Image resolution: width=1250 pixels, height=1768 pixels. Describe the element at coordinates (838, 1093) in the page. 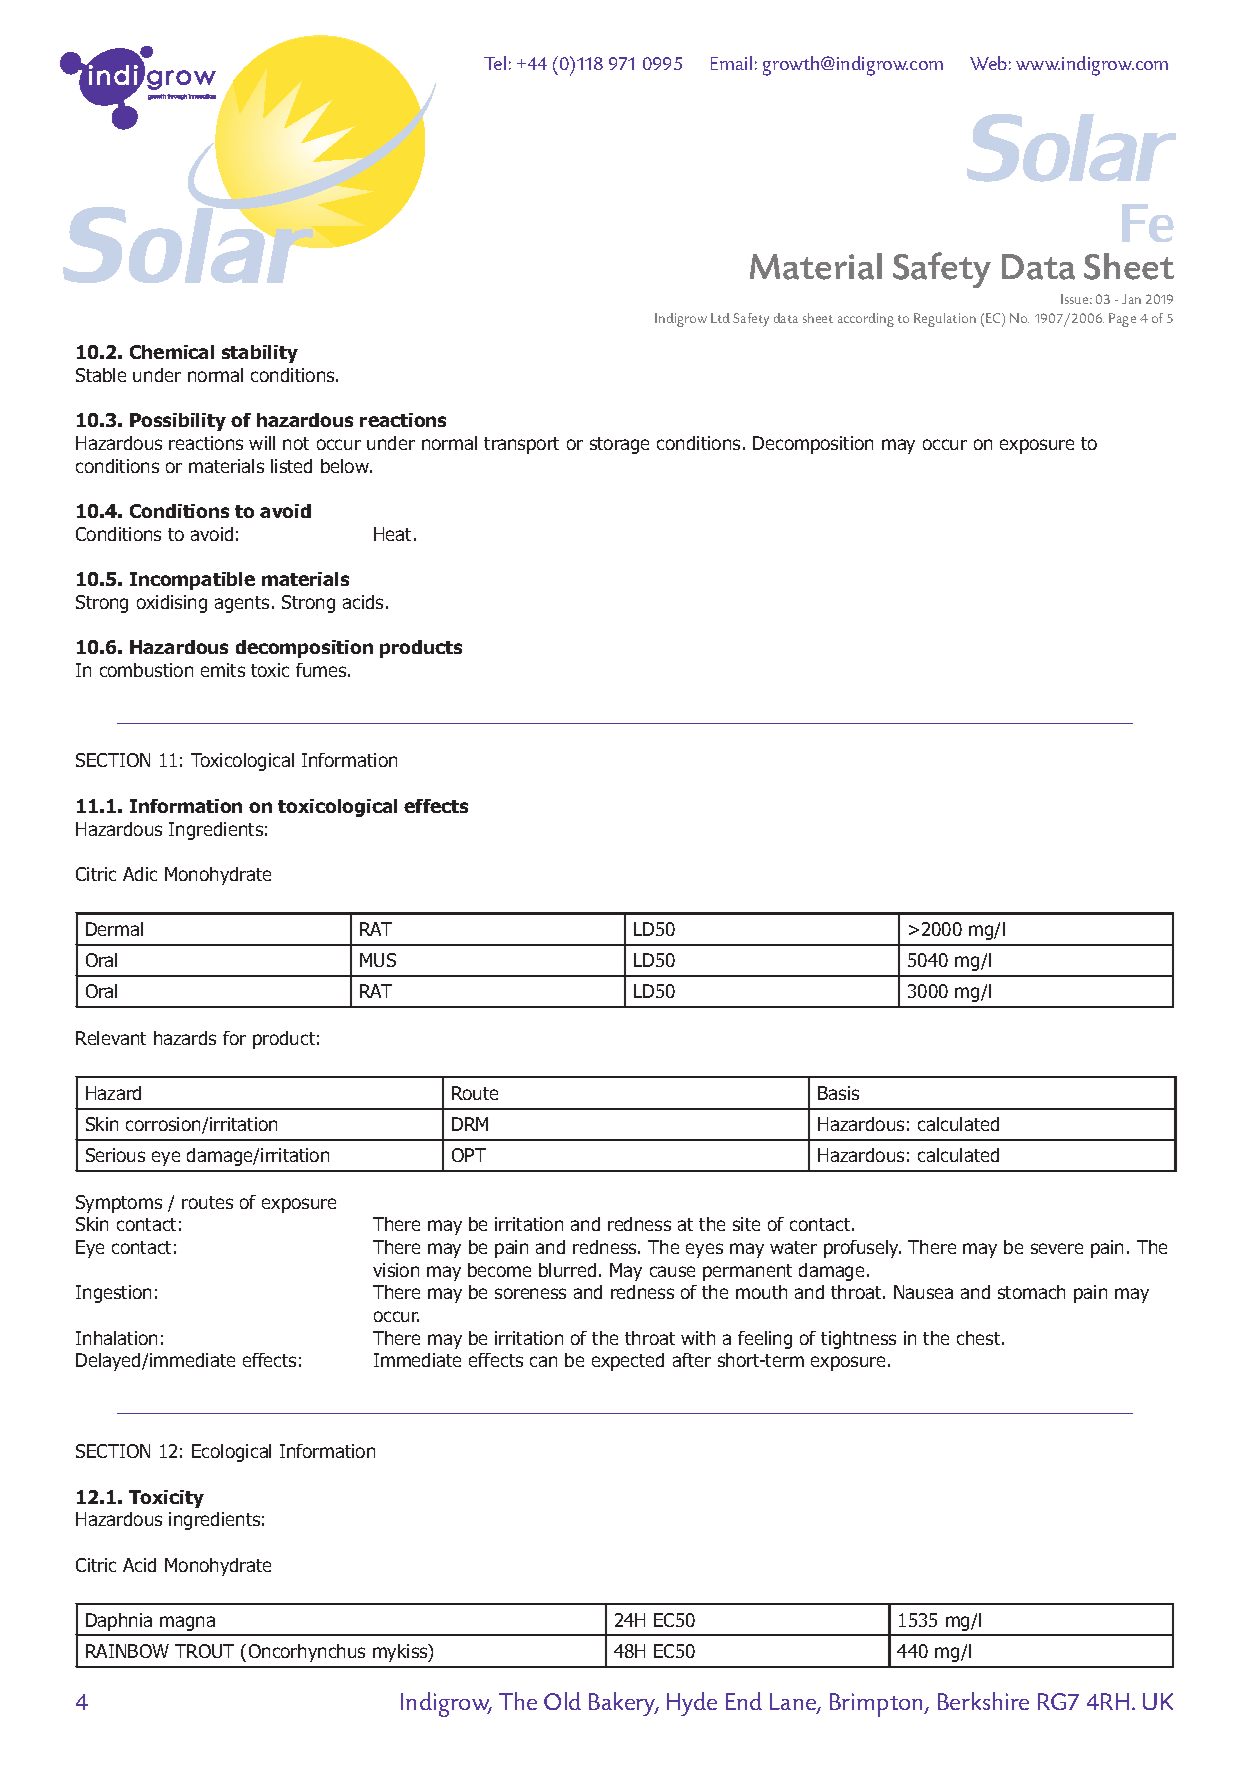

I see `Basis` at that location.
